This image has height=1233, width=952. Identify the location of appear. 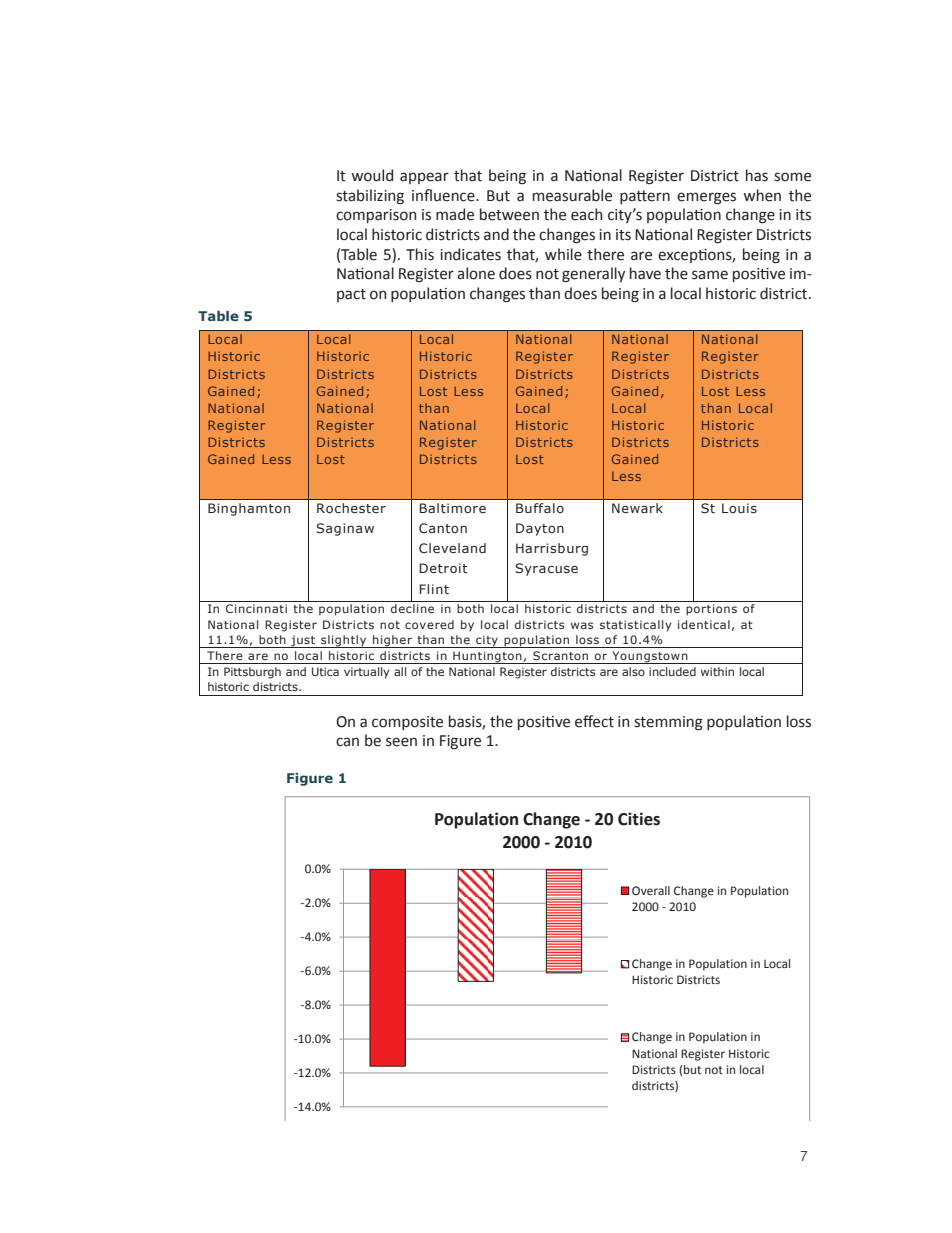
(424, 178).
